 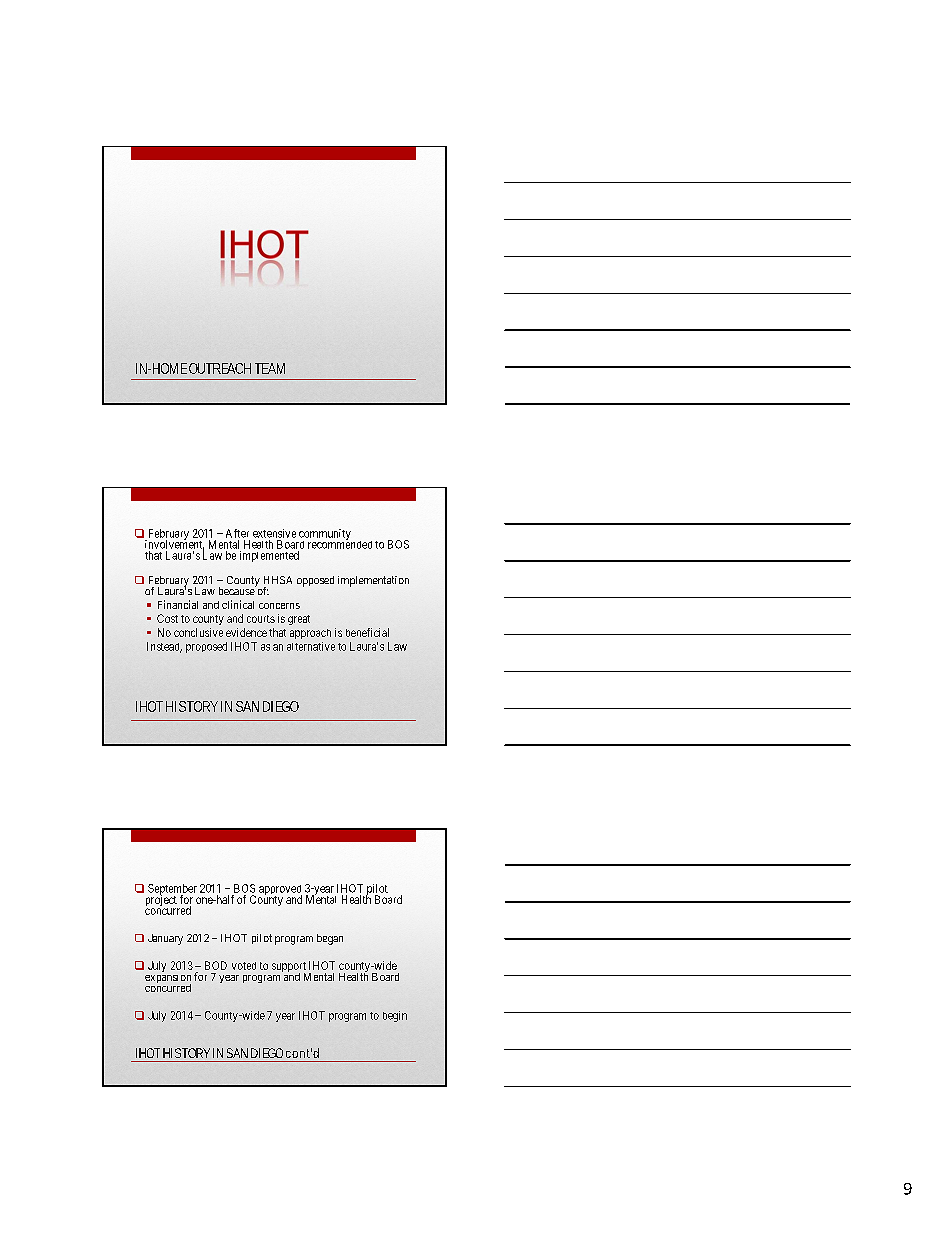 What do you see at coordinates (173, 891) in the screenshot?
I see `September` at bounding box center [173, 891].
